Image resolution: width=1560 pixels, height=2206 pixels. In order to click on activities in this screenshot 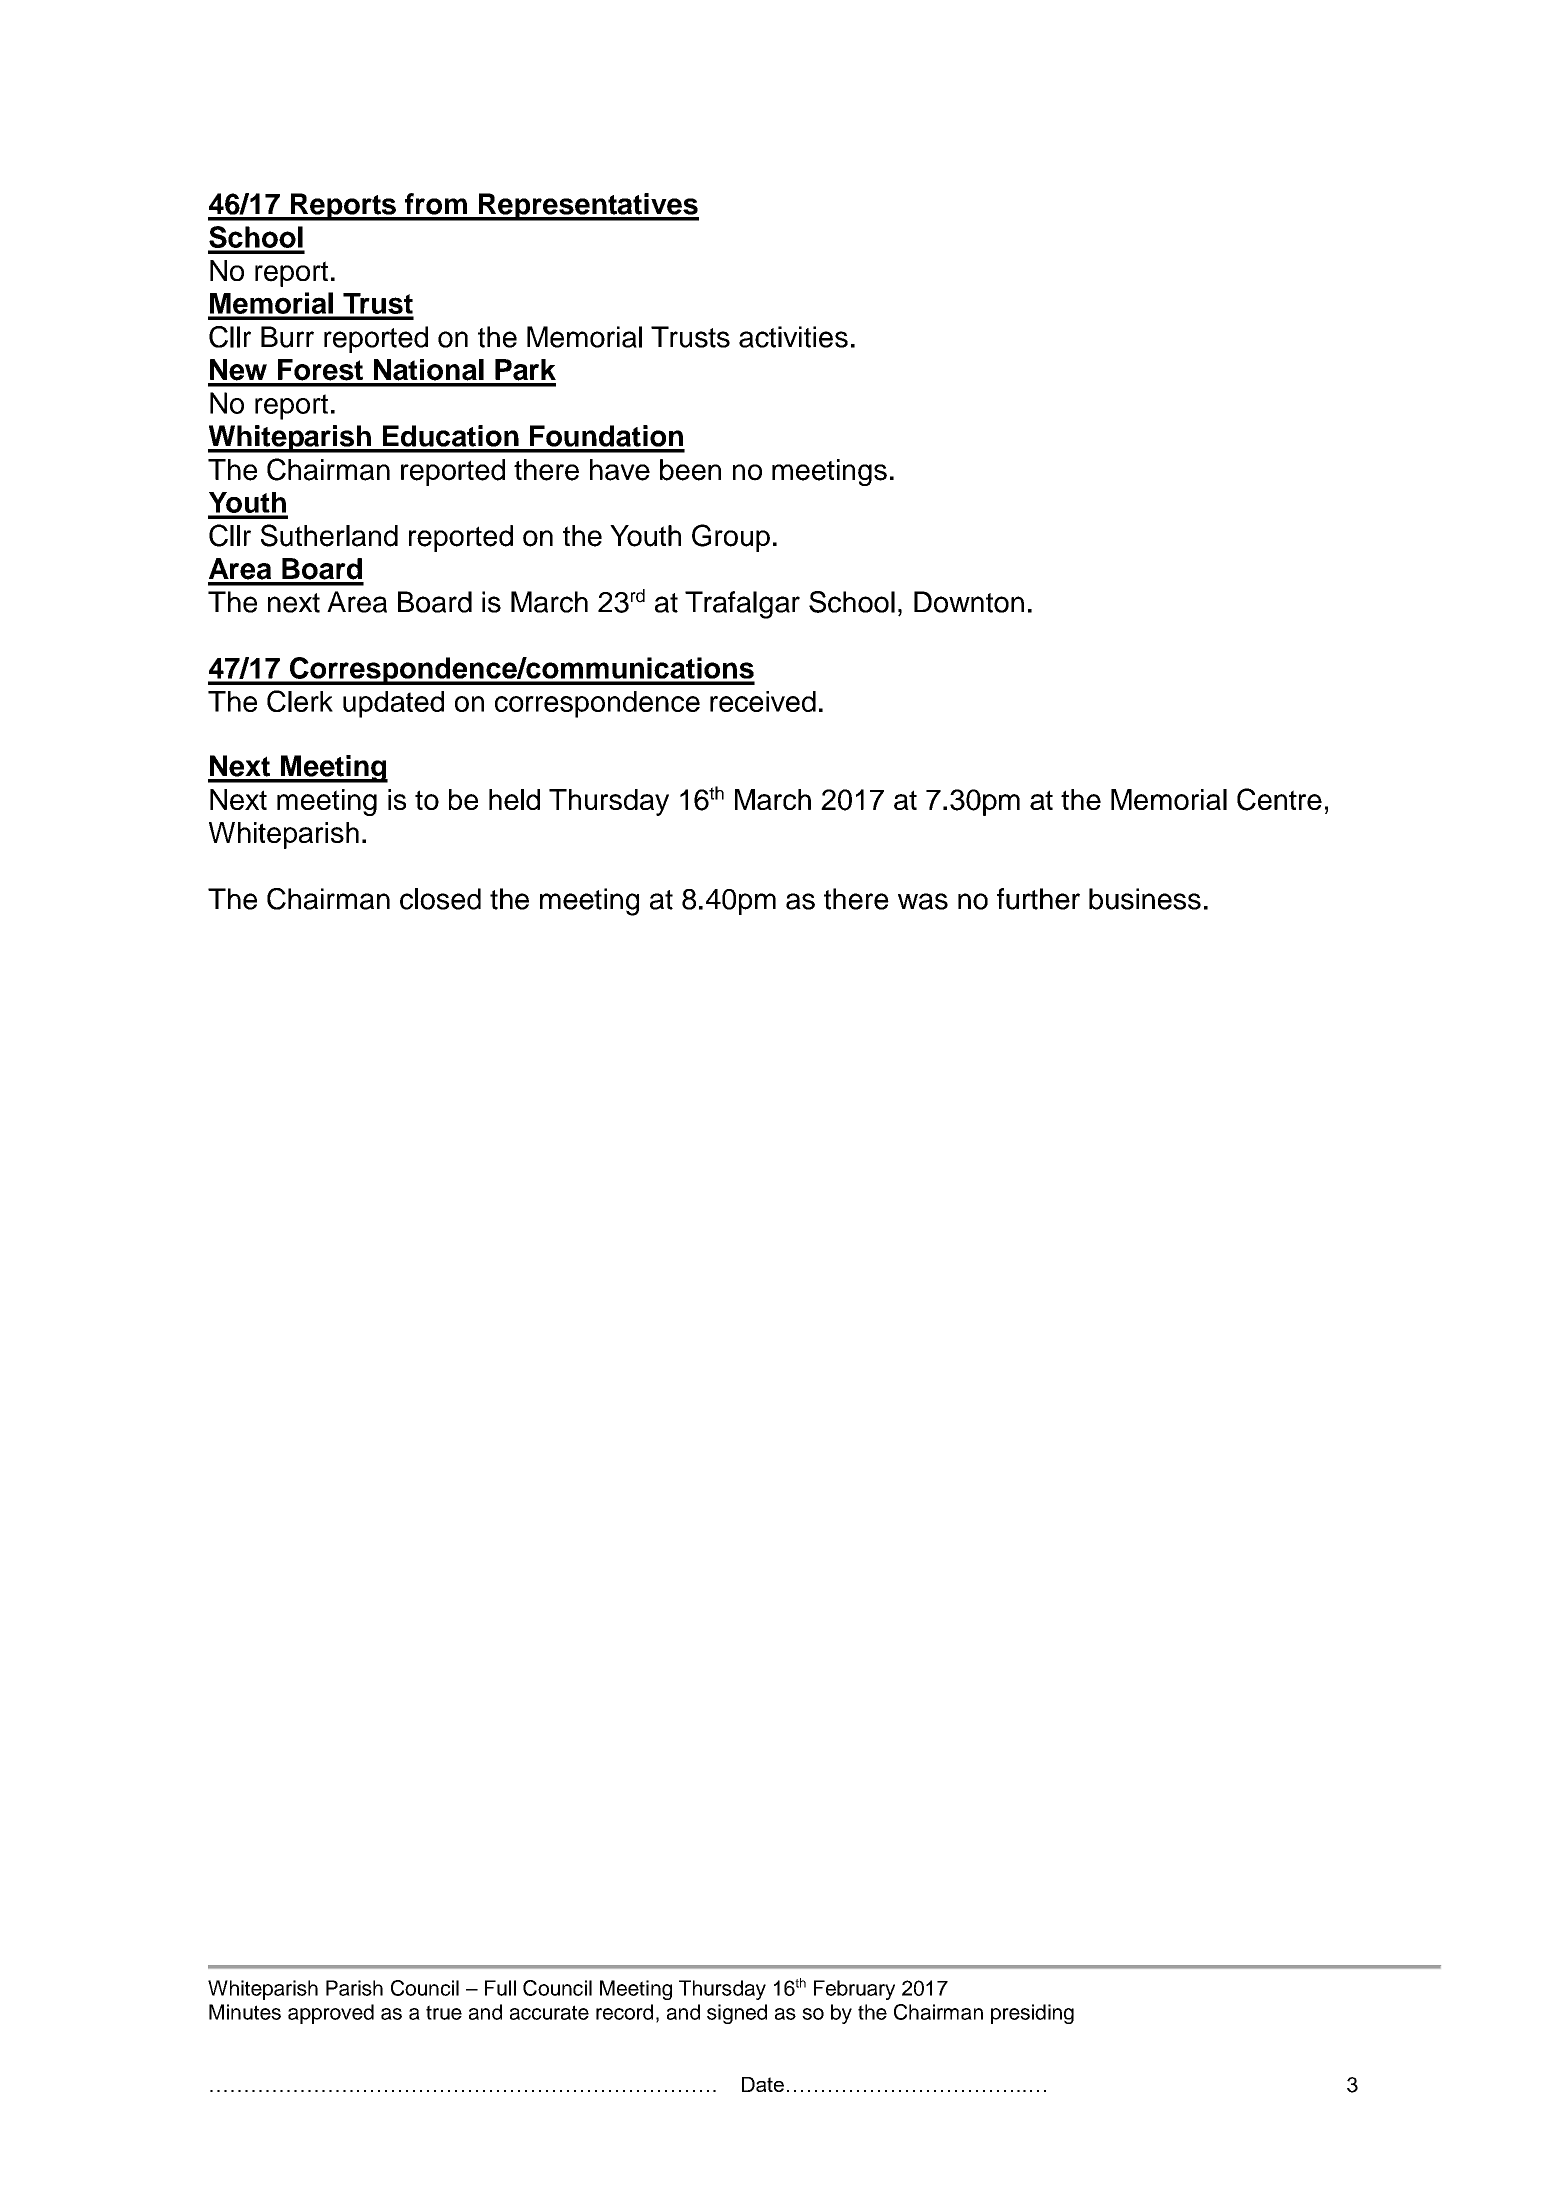, I will do `click(793, 337)`.
